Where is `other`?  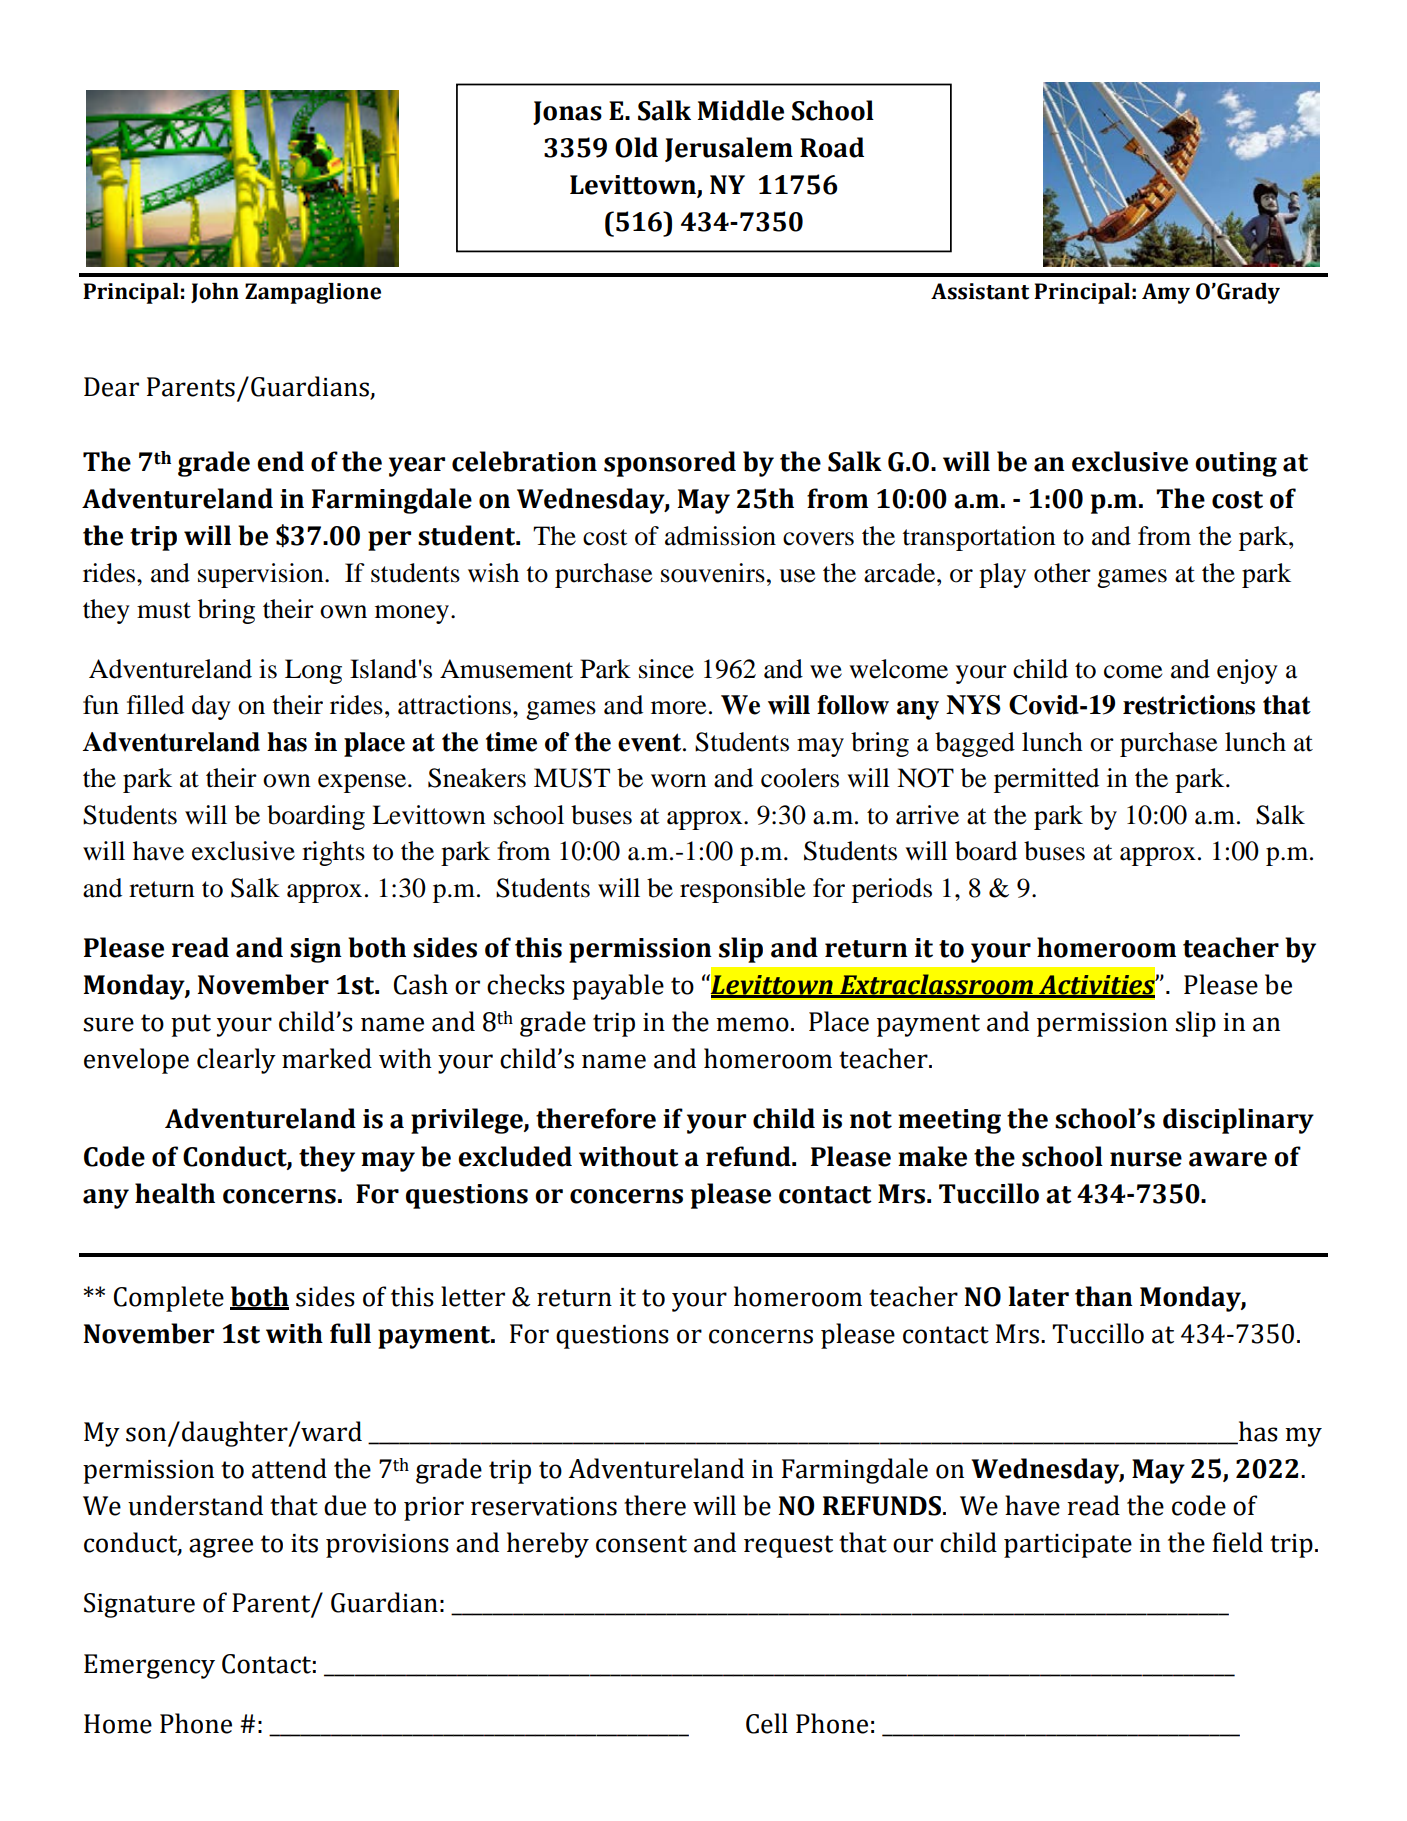
other is located at coordinates (1062, 573).
